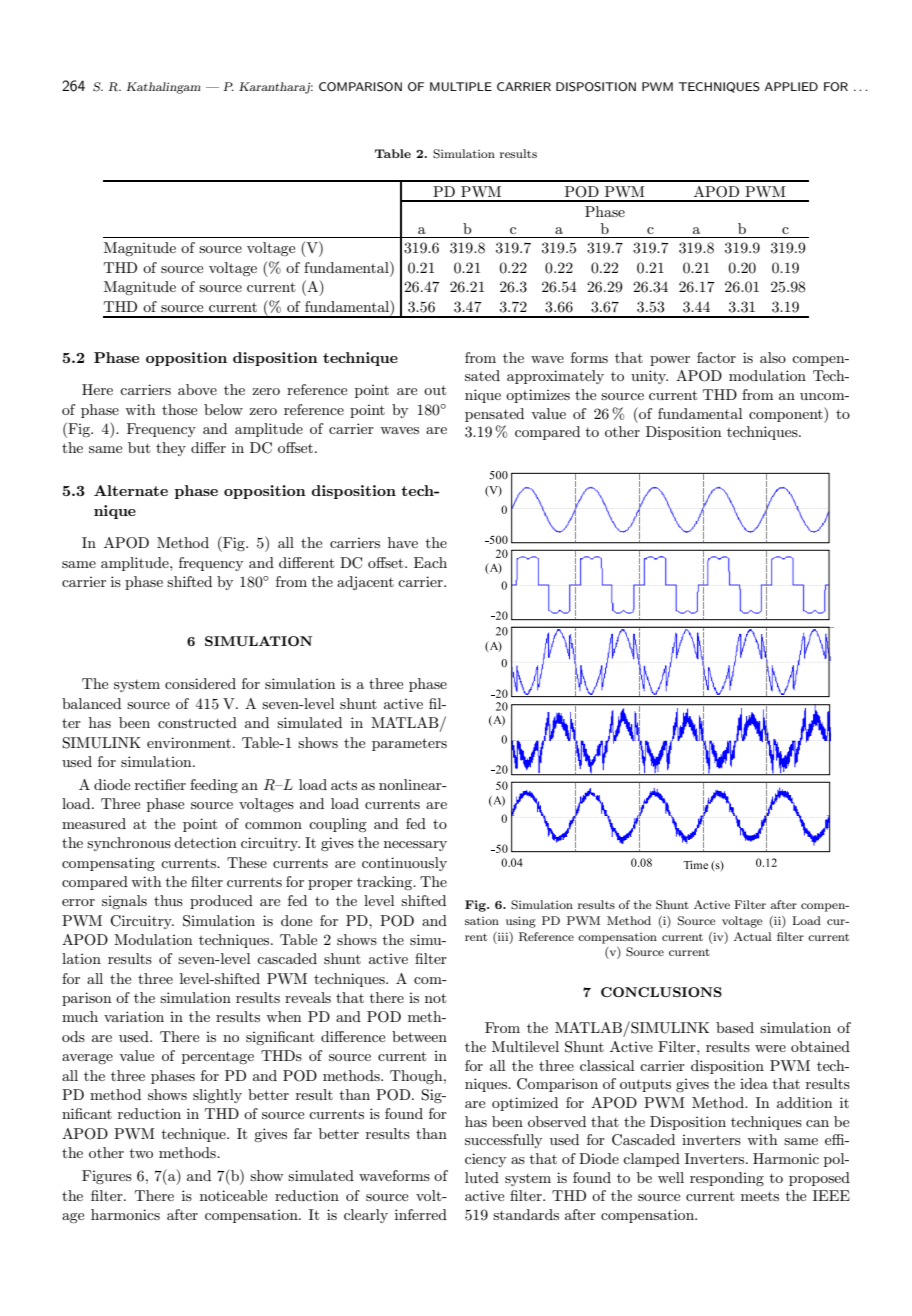  What do you see at coordinates (141, 1153) in the screenshot?
I see `two` at bounding box center [141, 1153].
